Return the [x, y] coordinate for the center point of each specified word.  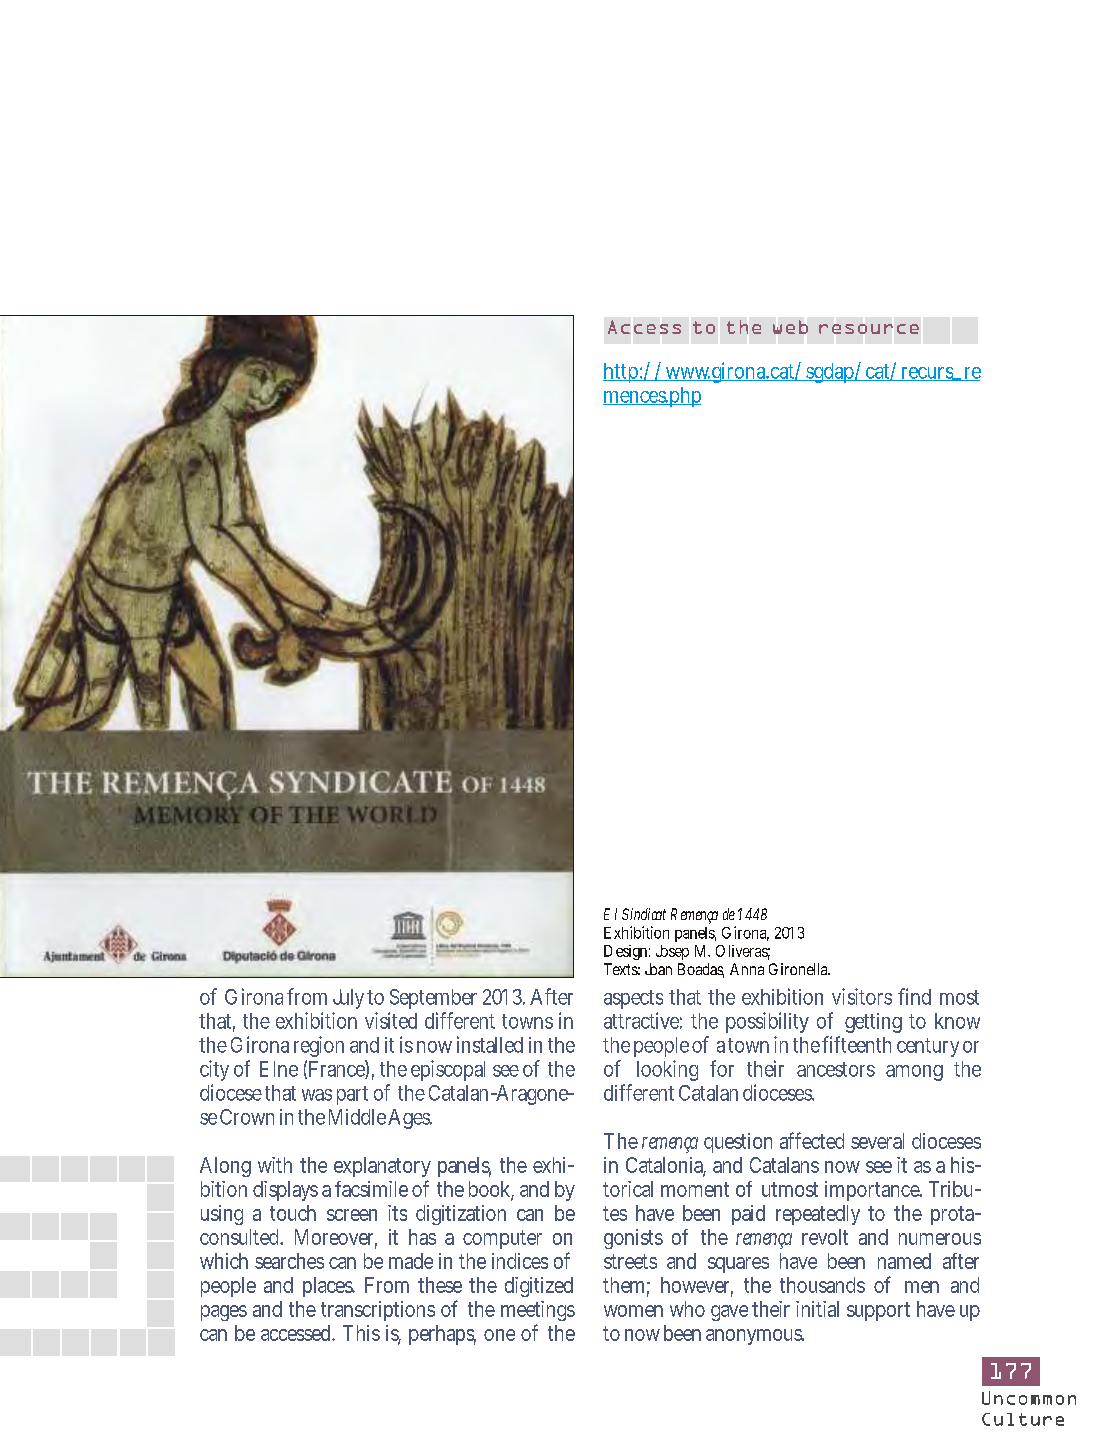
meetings [538, 1313]
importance [873, 1191]
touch [293, 1213]
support [878, 1311]
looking [667, 1070]
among [914, 1073]
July [350, 999]
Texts [622, 969]
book [491, 1190]
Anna [747, 969]
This [361, 1333]
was [317, 1095]
